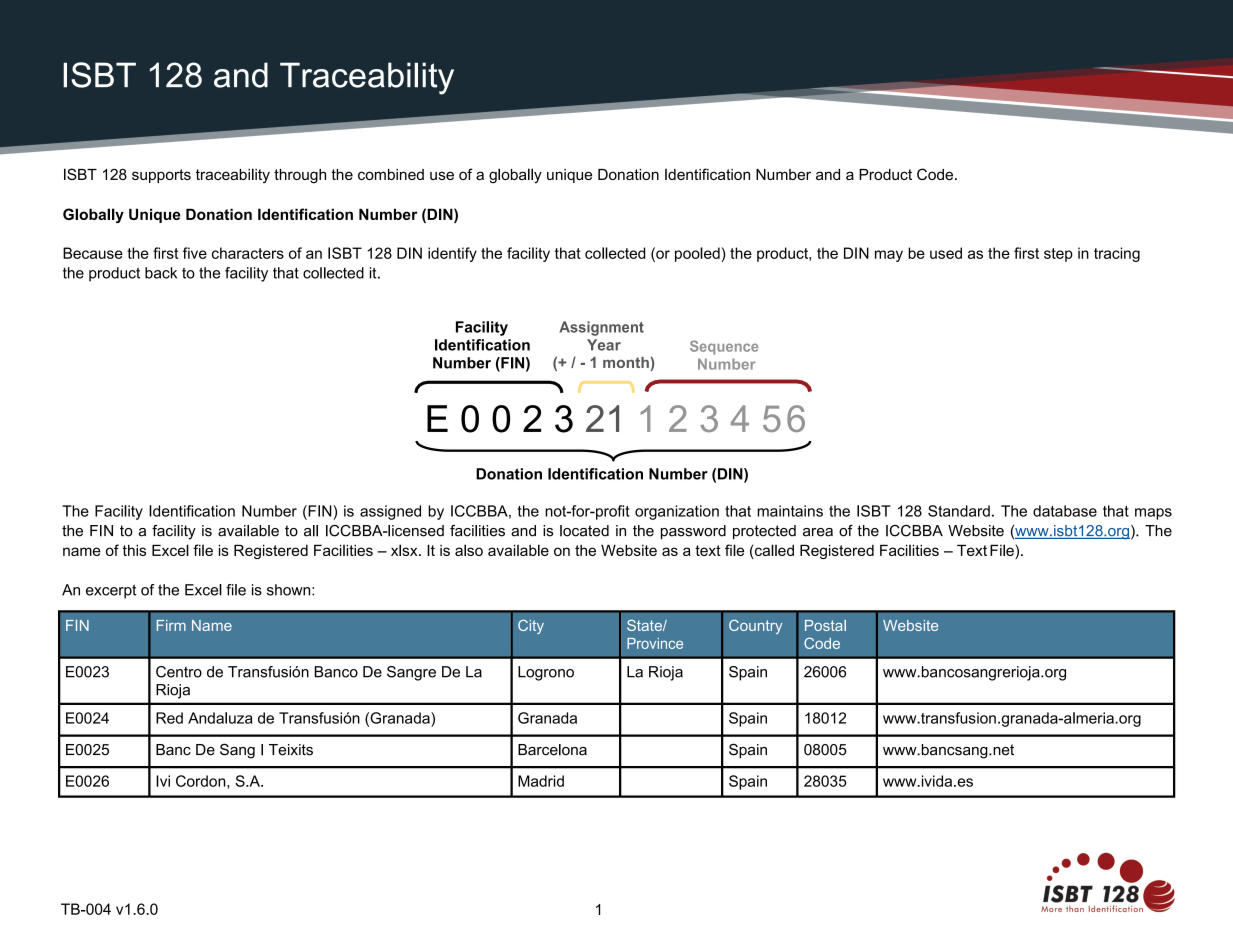  What do you see at coordinates (677, 512) in the screenshot?
I see `organization` at bounding box center [677, 512].
